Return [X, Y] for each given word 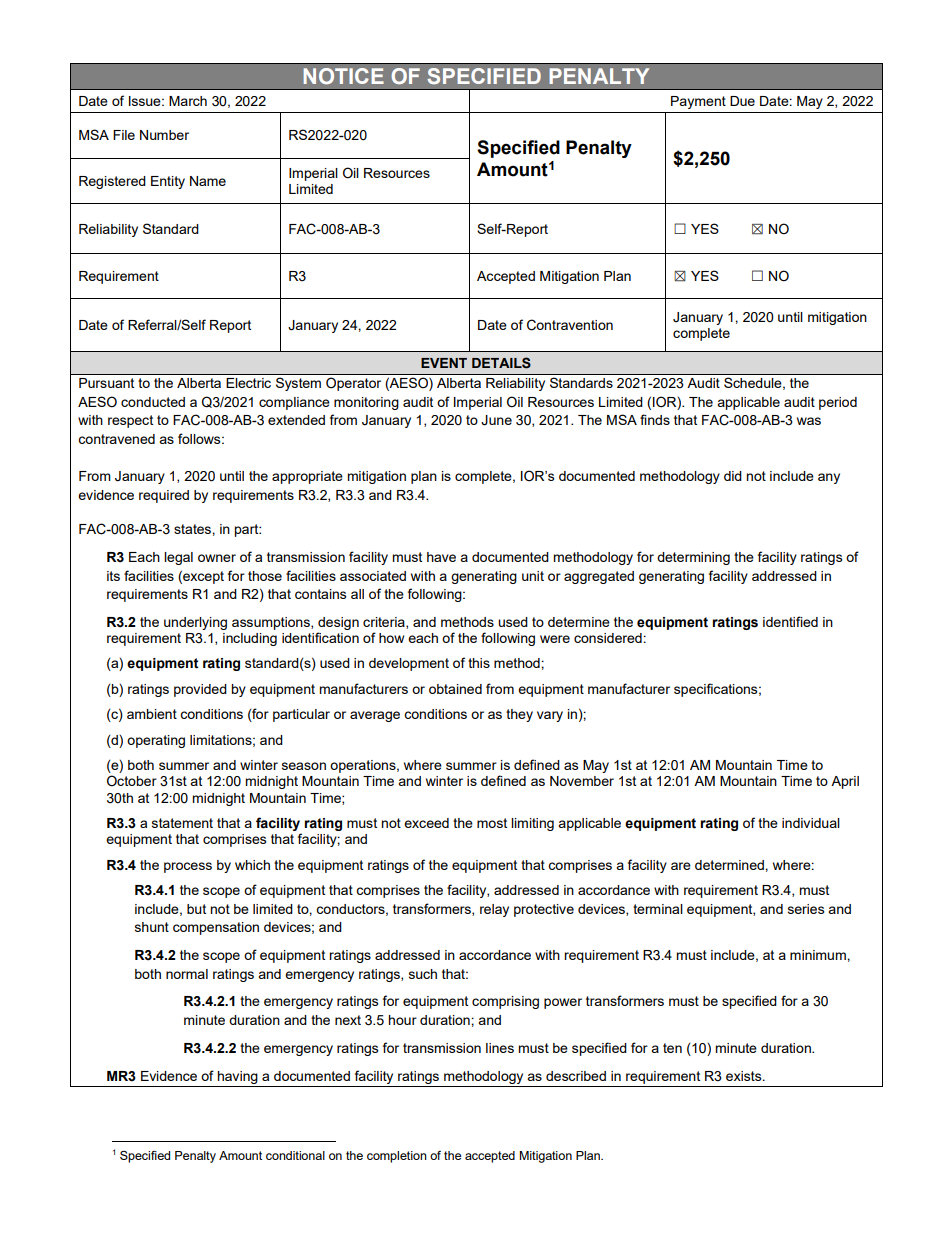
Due [742, 101]
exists [745, 1076]
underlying [195, 623]
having [237, 1077]
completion [397, 1157]
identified [790, 621]
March [188, 101]
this [479, 663]
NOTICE [343, 76]
